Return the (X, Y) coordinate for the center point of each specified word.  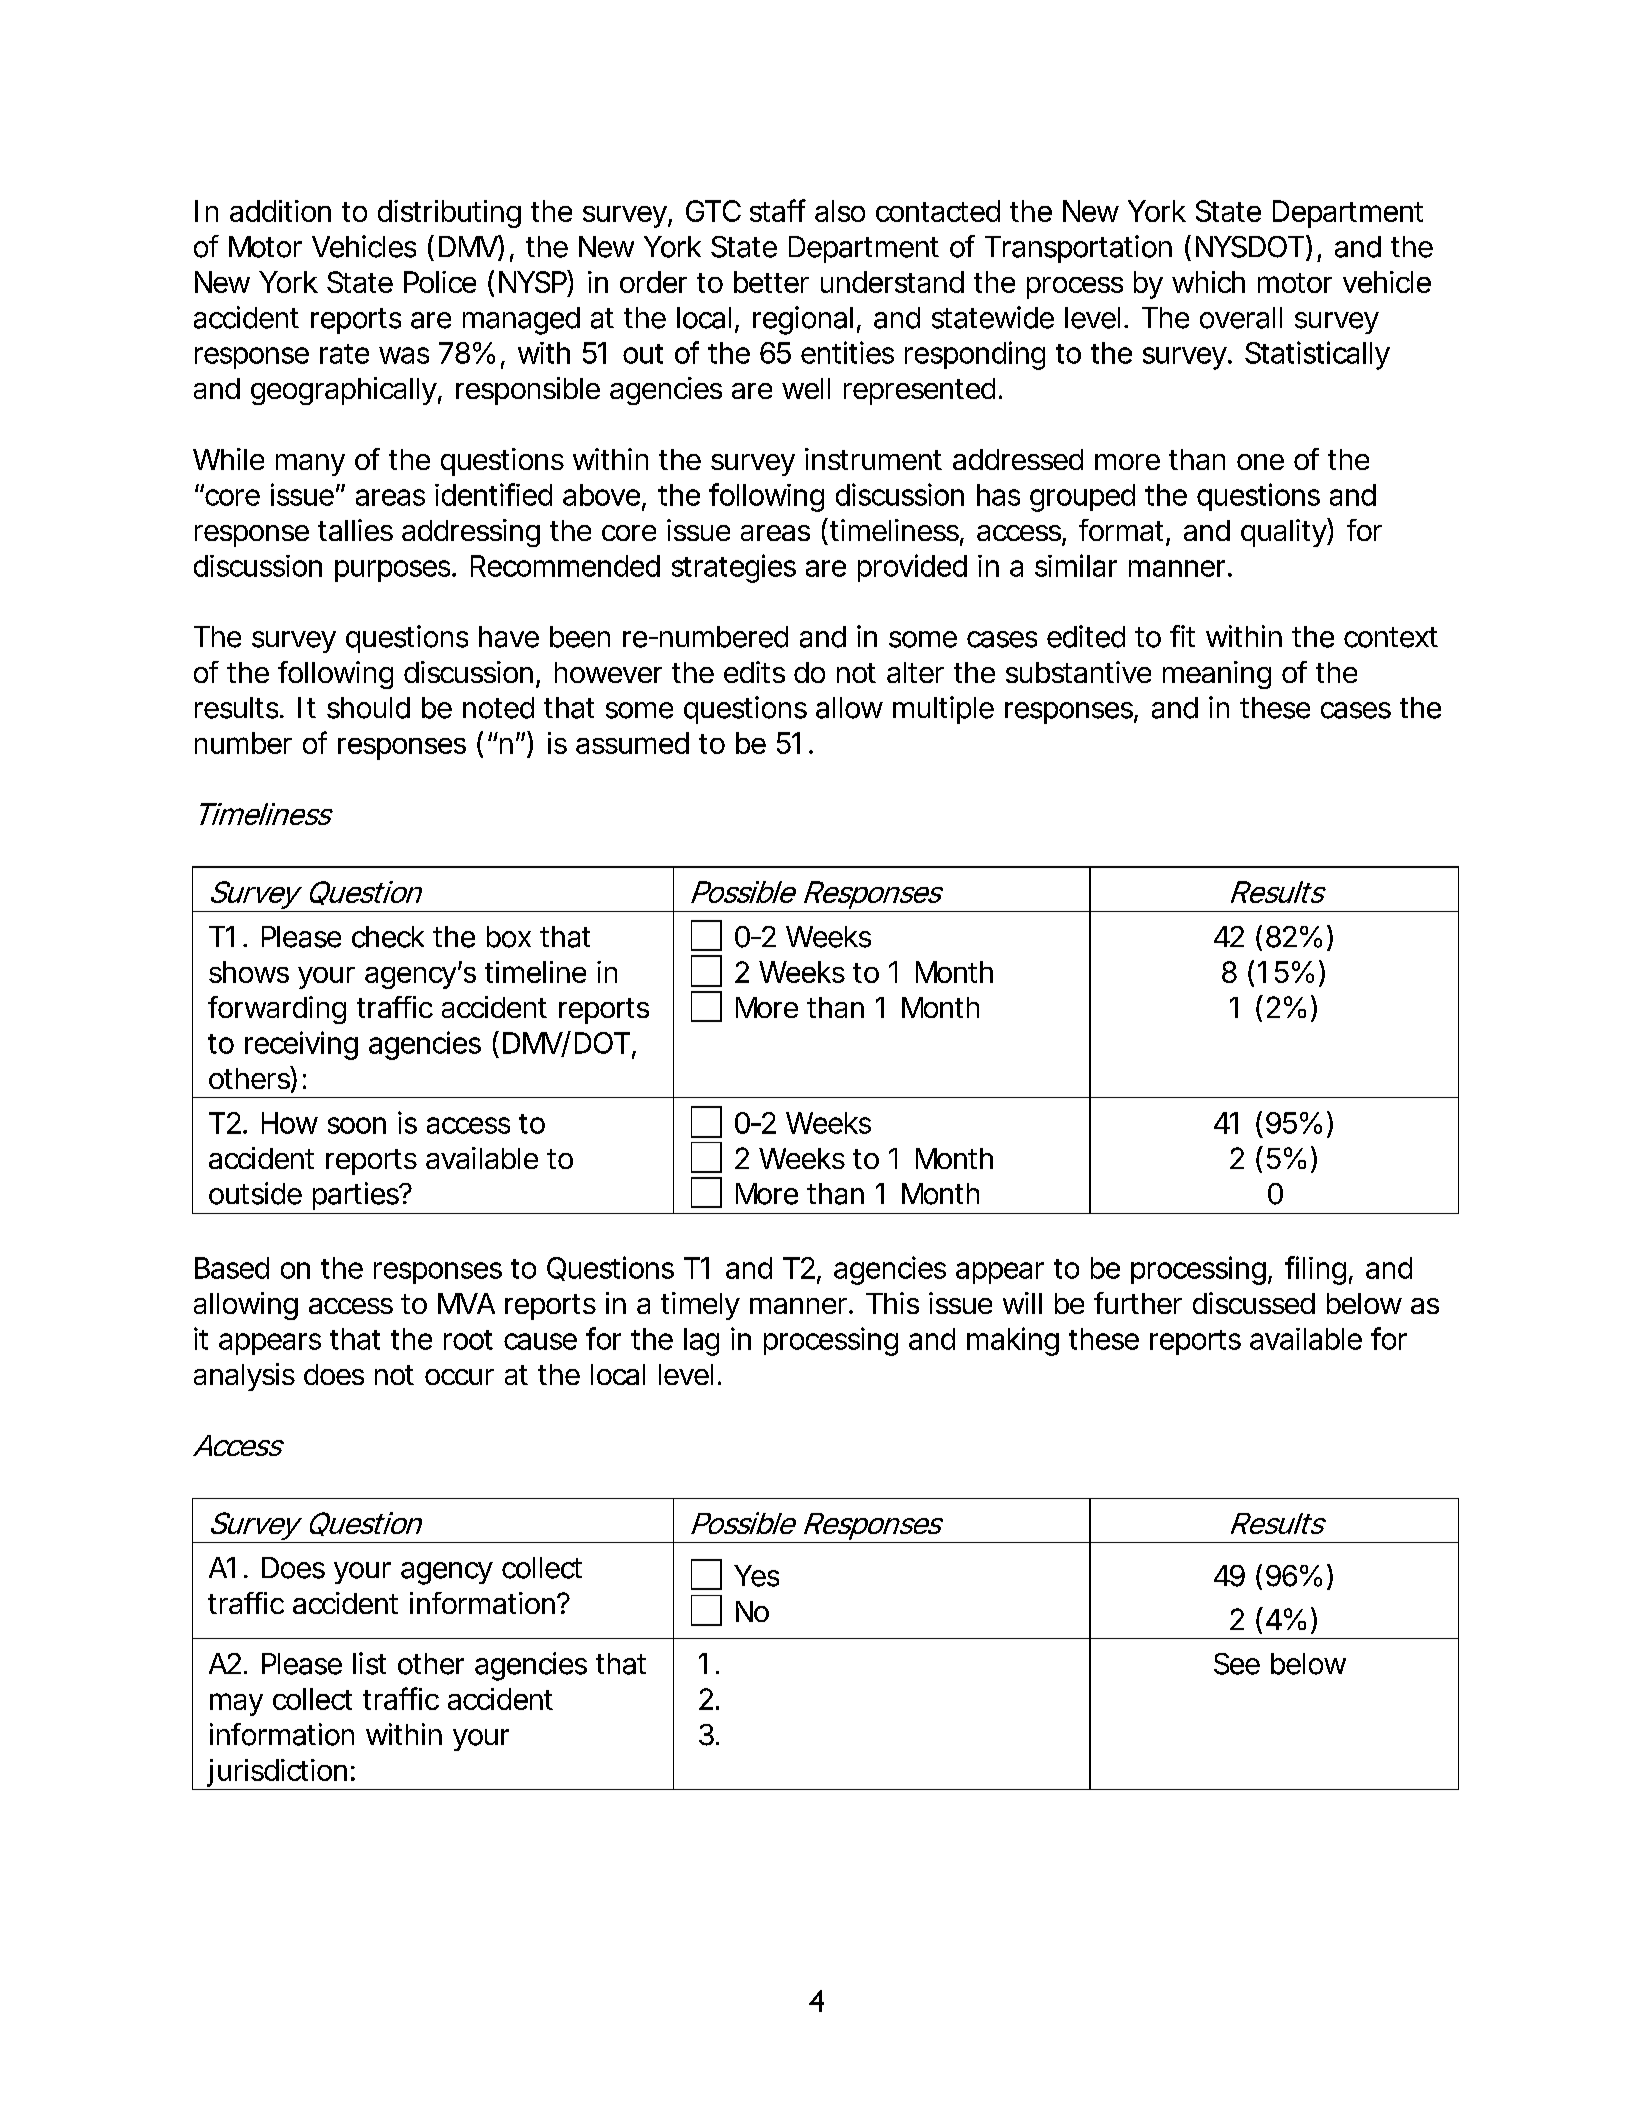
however (608, 672)
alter (915, 672)
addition (279, 211)
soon (355, 1125)
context (1391, 637)
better (771, 282)
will (1022, 1303)
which (1207, 282)
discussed (1252, 1303)
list (369, 1663)
